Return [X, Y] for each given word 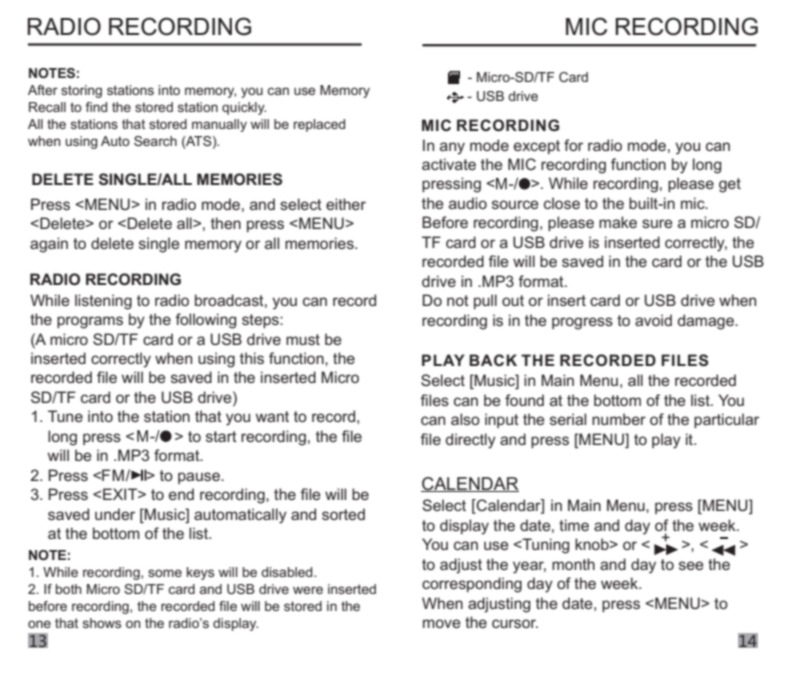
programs [90, 322]
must [303, 339]
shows [102, 623]
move [442, 623]
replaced [319, 125]
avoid [653, 320]
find [96, 107]
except [537, 147]
